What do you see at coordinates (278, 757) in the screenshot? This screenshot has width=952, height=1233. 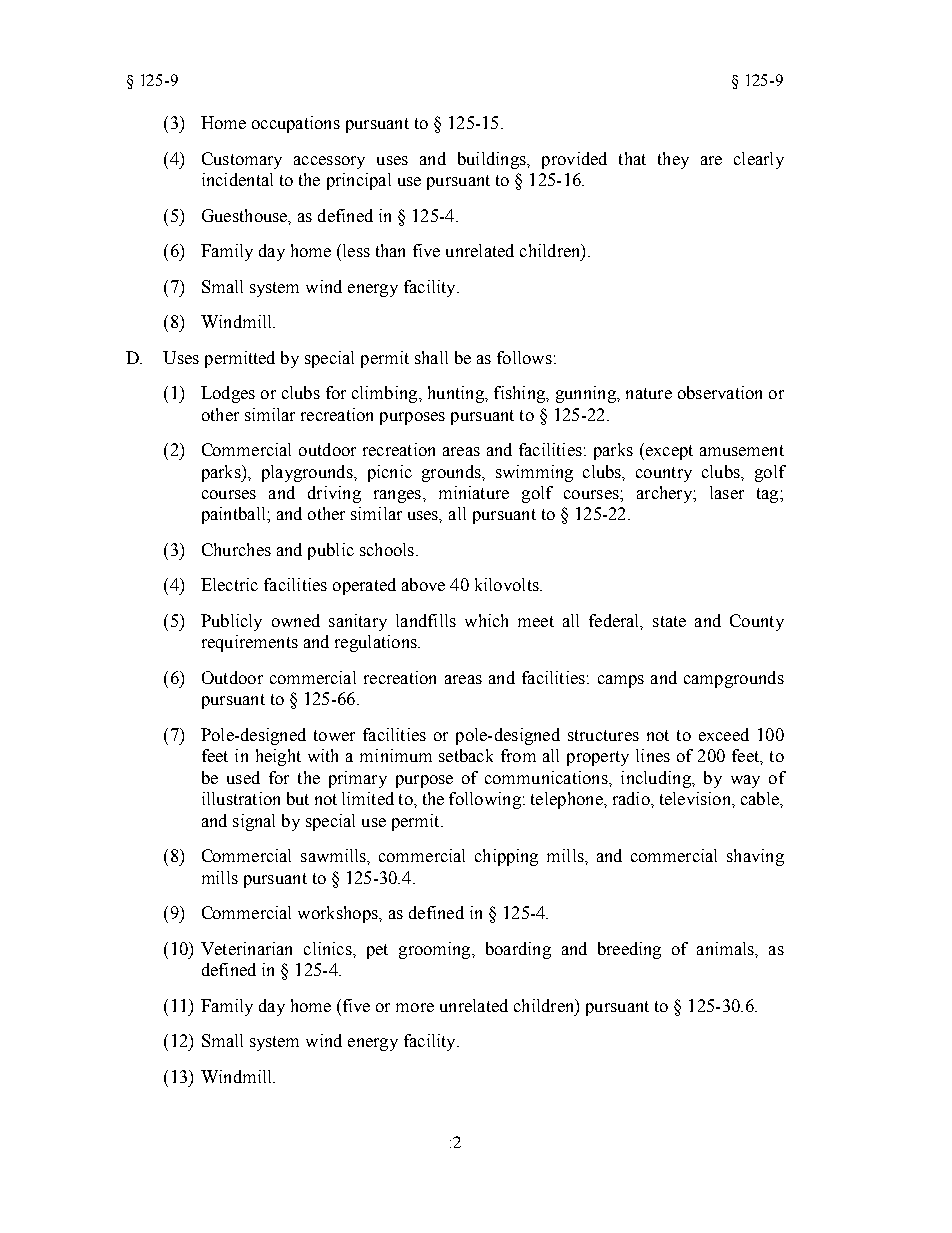 I see `height` at bounding box center [278, 757].
